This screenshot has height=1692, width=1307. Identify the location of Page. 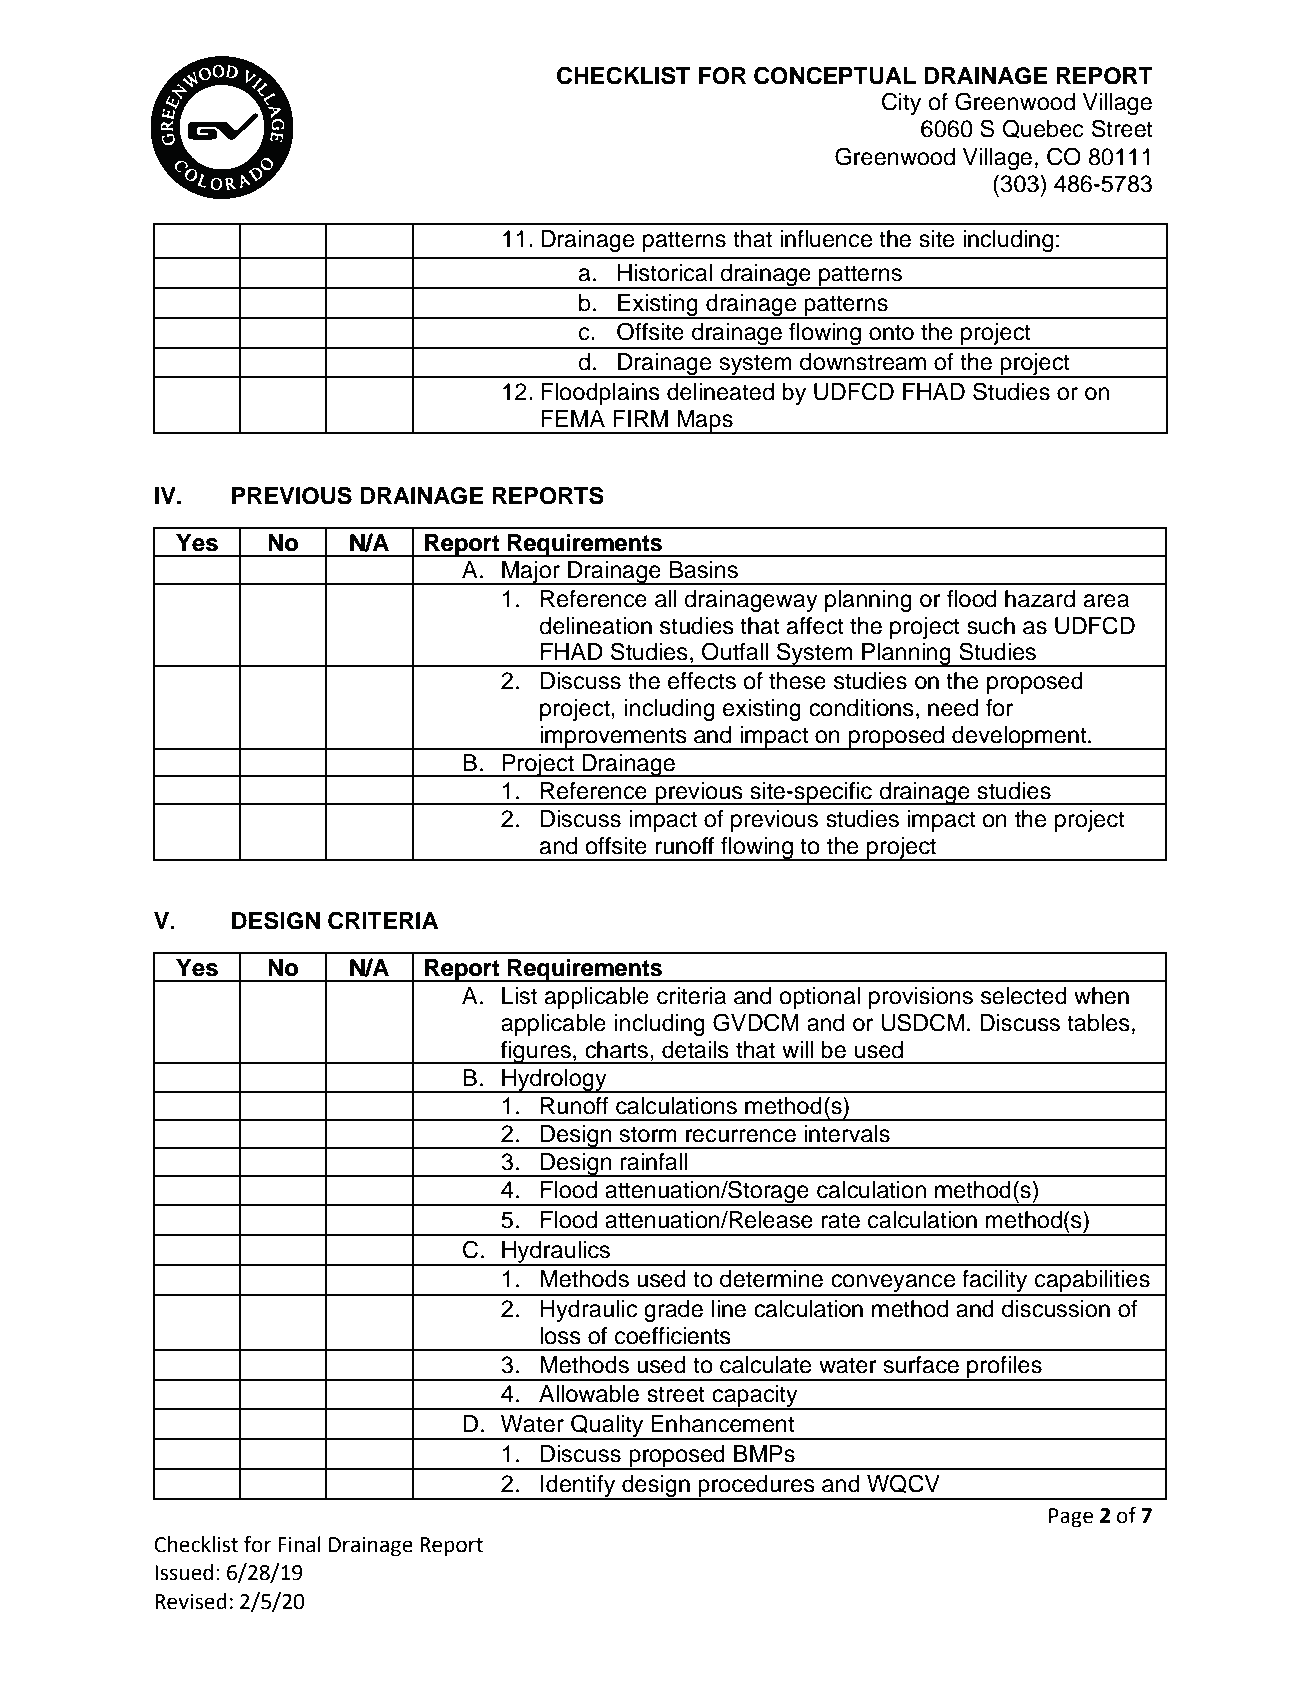
(1071, 1518).
